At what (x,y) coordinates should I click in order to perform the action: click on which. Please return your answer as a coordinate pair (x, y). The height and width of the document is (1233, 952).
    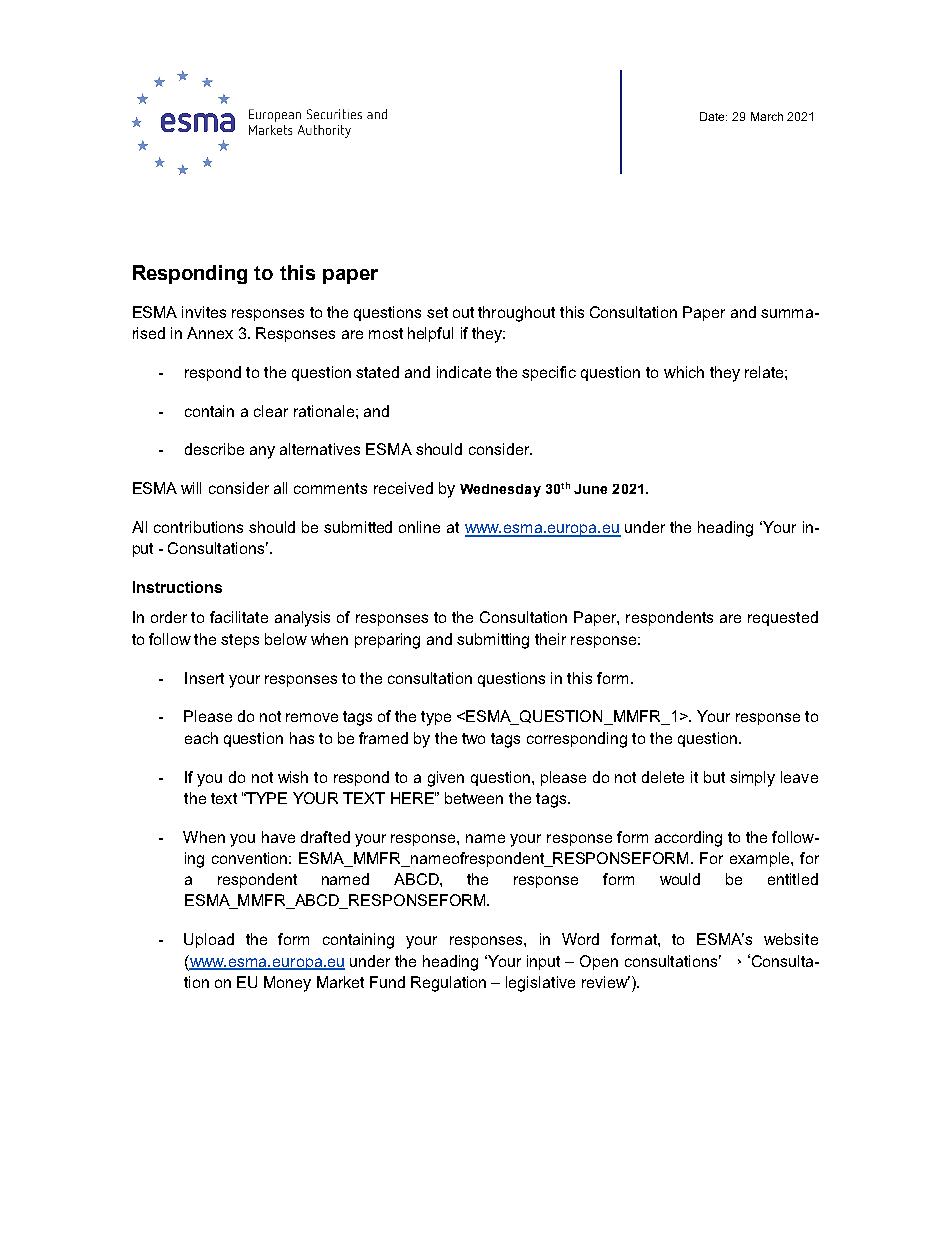
    Looking at the image, I should click on (684, 372).
